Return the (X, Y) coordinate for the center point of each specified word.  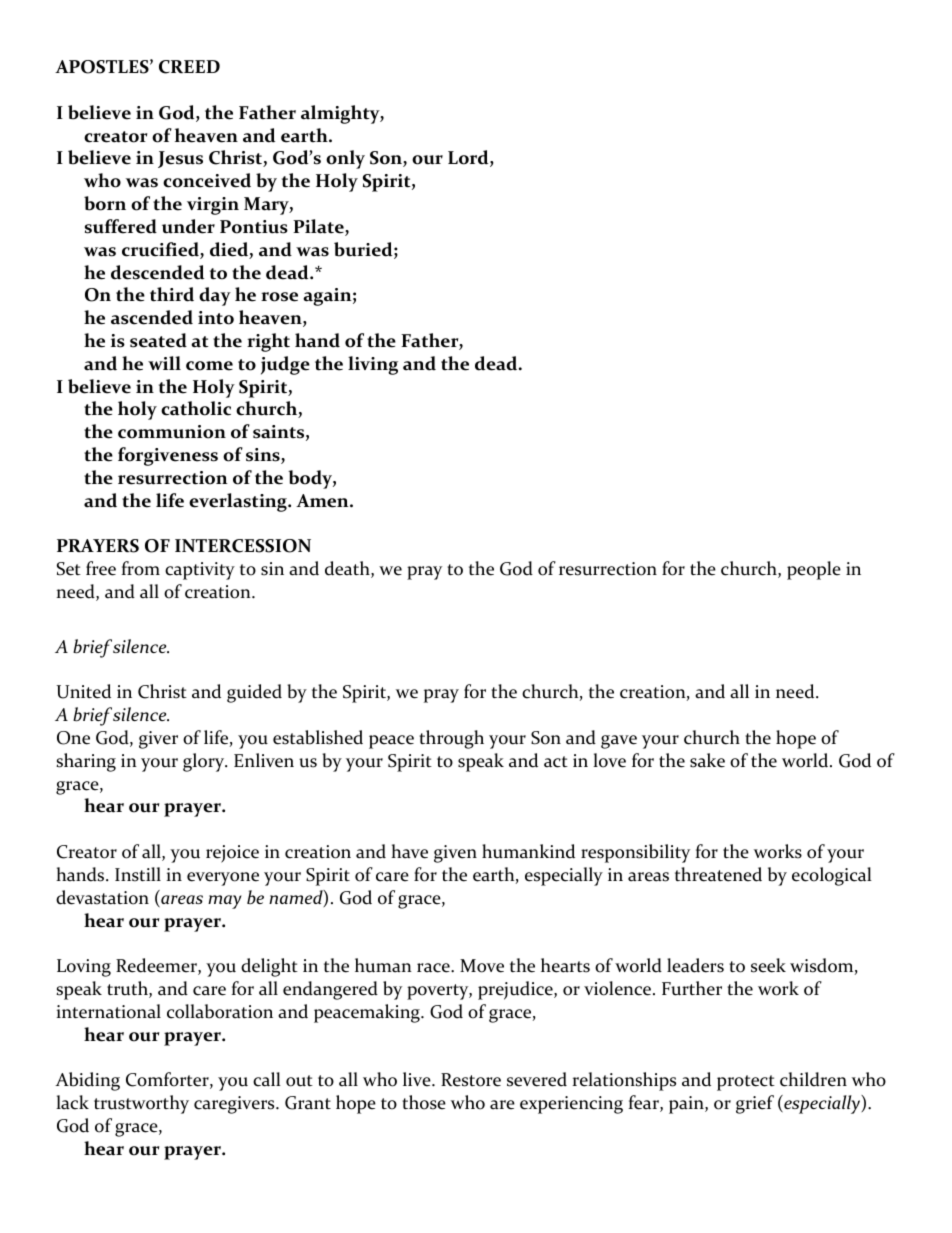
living (373, 365)
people (814, 570)
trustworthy (141, 1104)
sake (707, 760)
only (345, 159)
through (451, 739)
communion (172, 432)
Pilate (319, 227)
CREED (189, 67)
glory (205, 762)
